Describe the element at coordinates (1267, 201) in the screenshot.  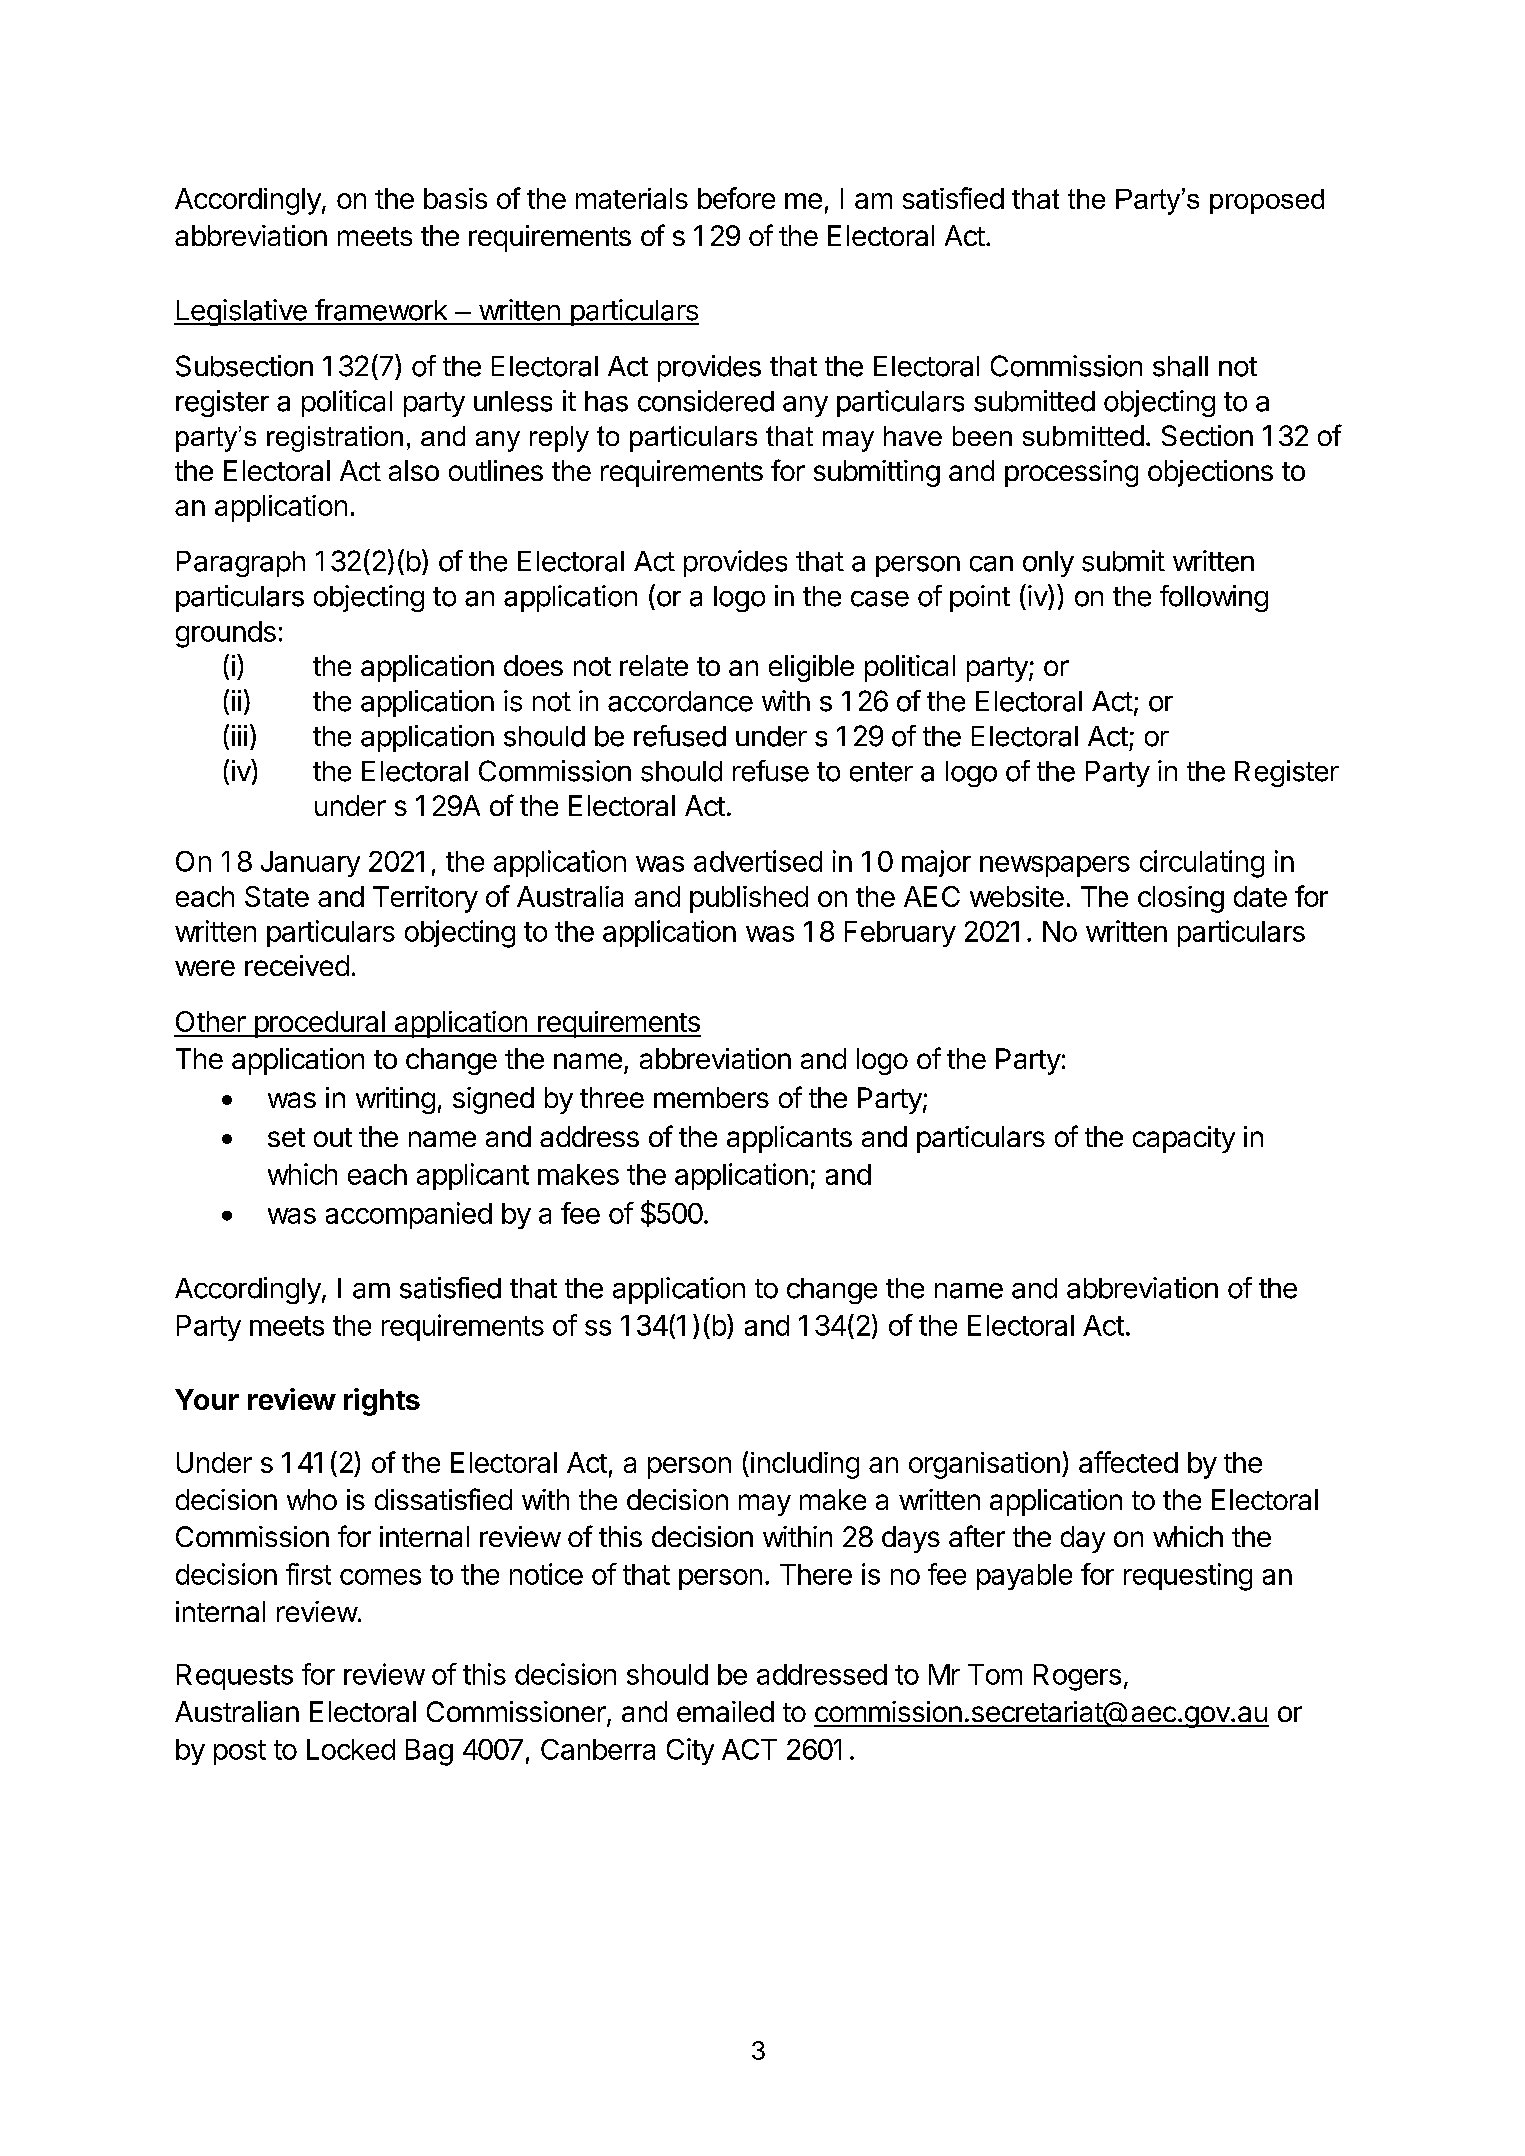
I see `proposed` at that location.
